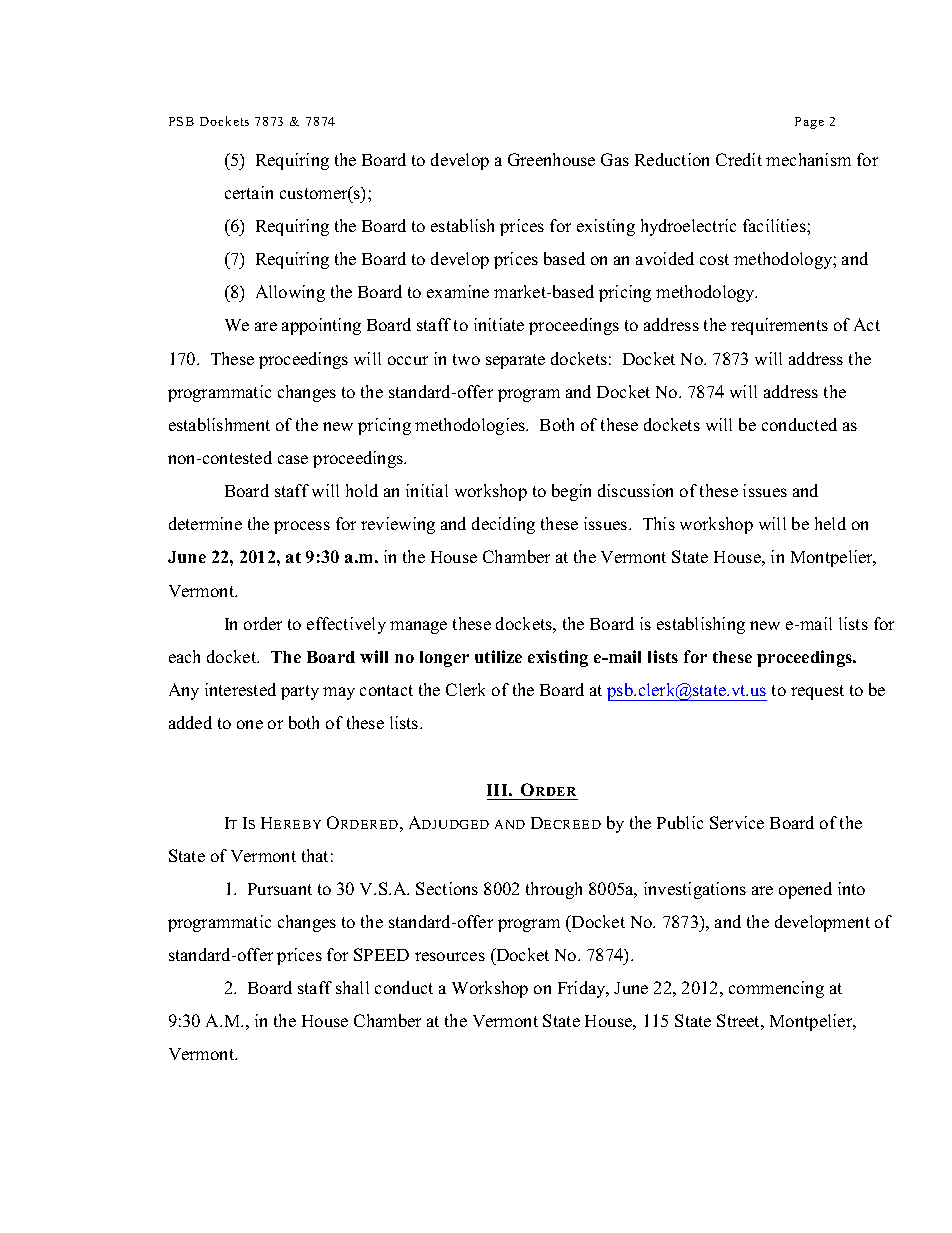  I want to click on Credit, so click(739, 159).
